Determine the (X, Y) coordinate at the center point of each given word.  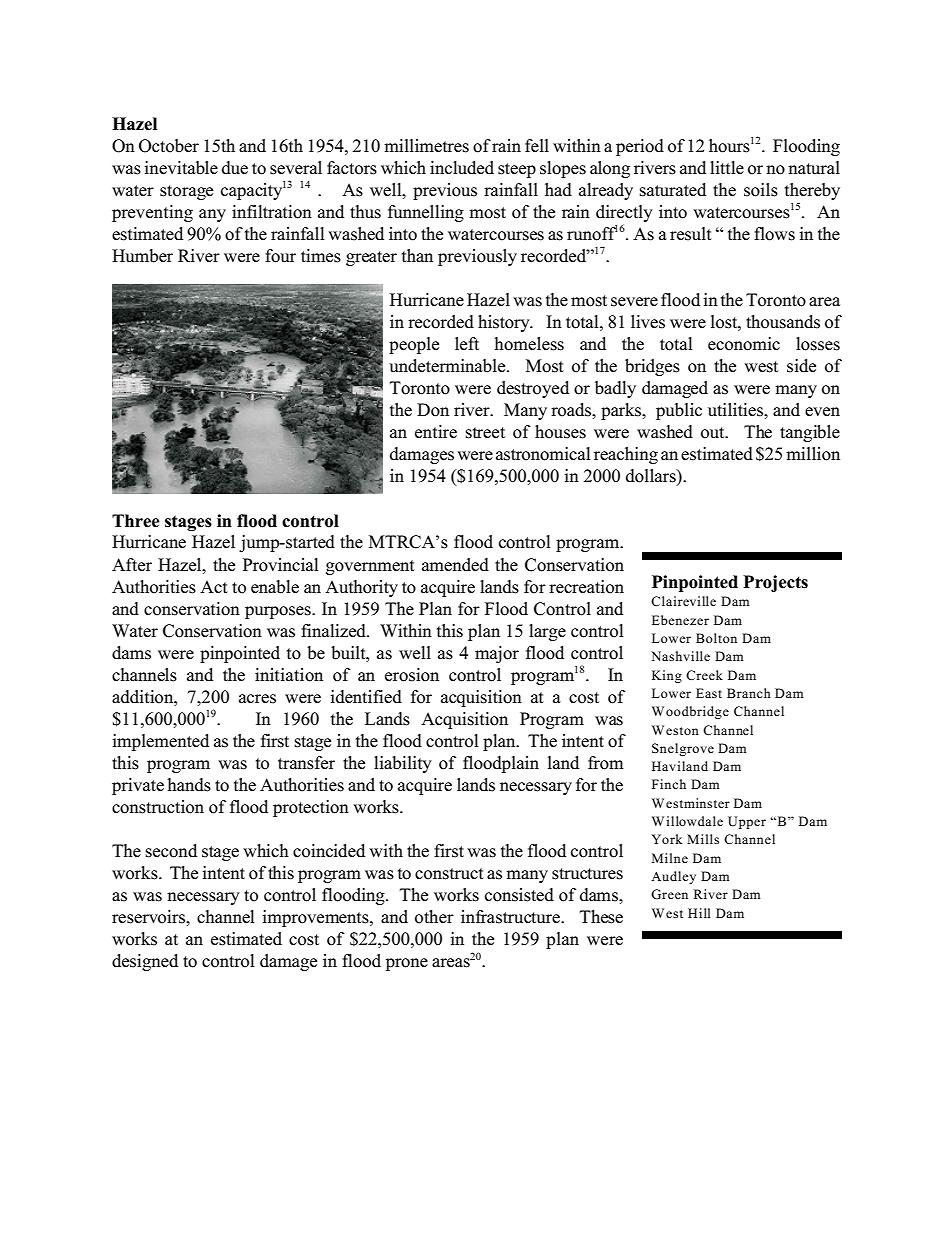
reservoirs (149, 917)
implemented (160, 742)
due (235, 168)
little (727, 167)
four (280, 256)
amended (455, 565)
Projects (775, 583)
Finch (669, 784)
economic (744, 344)
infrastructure (512, 917)
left (467, 344)
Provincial (281, 565)
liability (403, 764)
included (462, 168)
